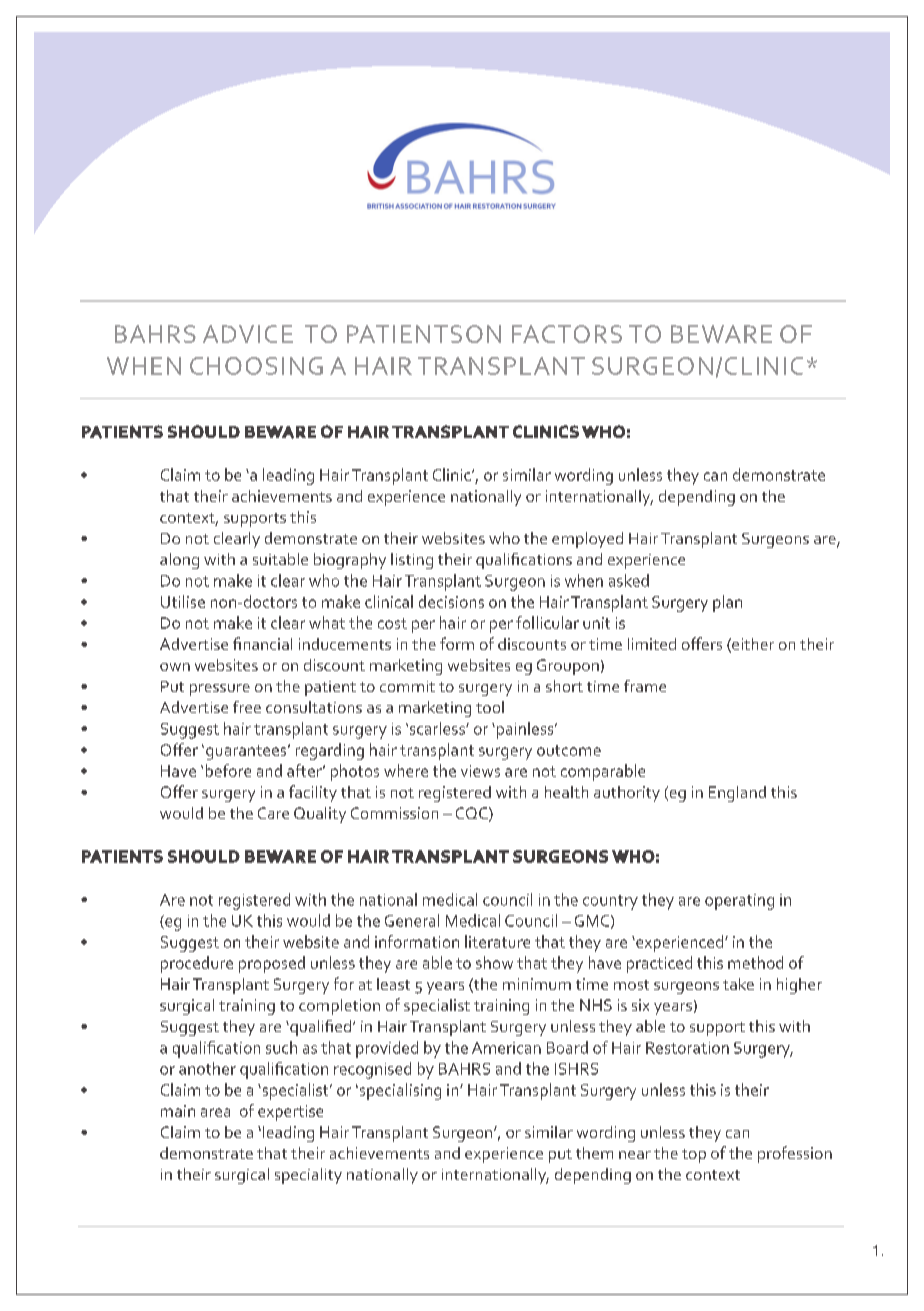 The width and height of the image is (924, 1311). Describe the element at coordinates (594, 1153) in the image. I see `them` at that location.
